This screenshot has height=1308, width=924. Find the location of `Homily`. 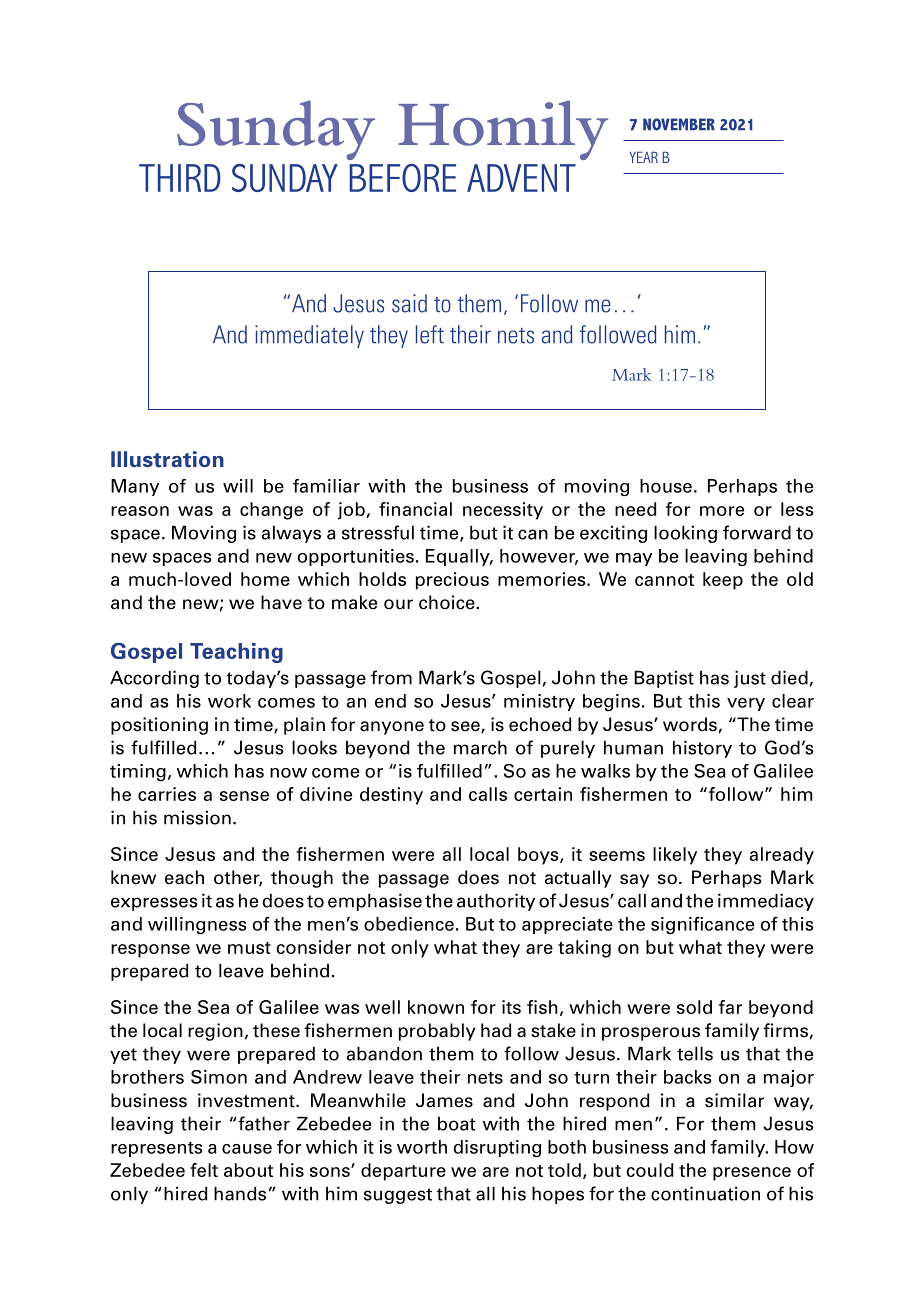

Homily is located at coordinates (503, 130).
